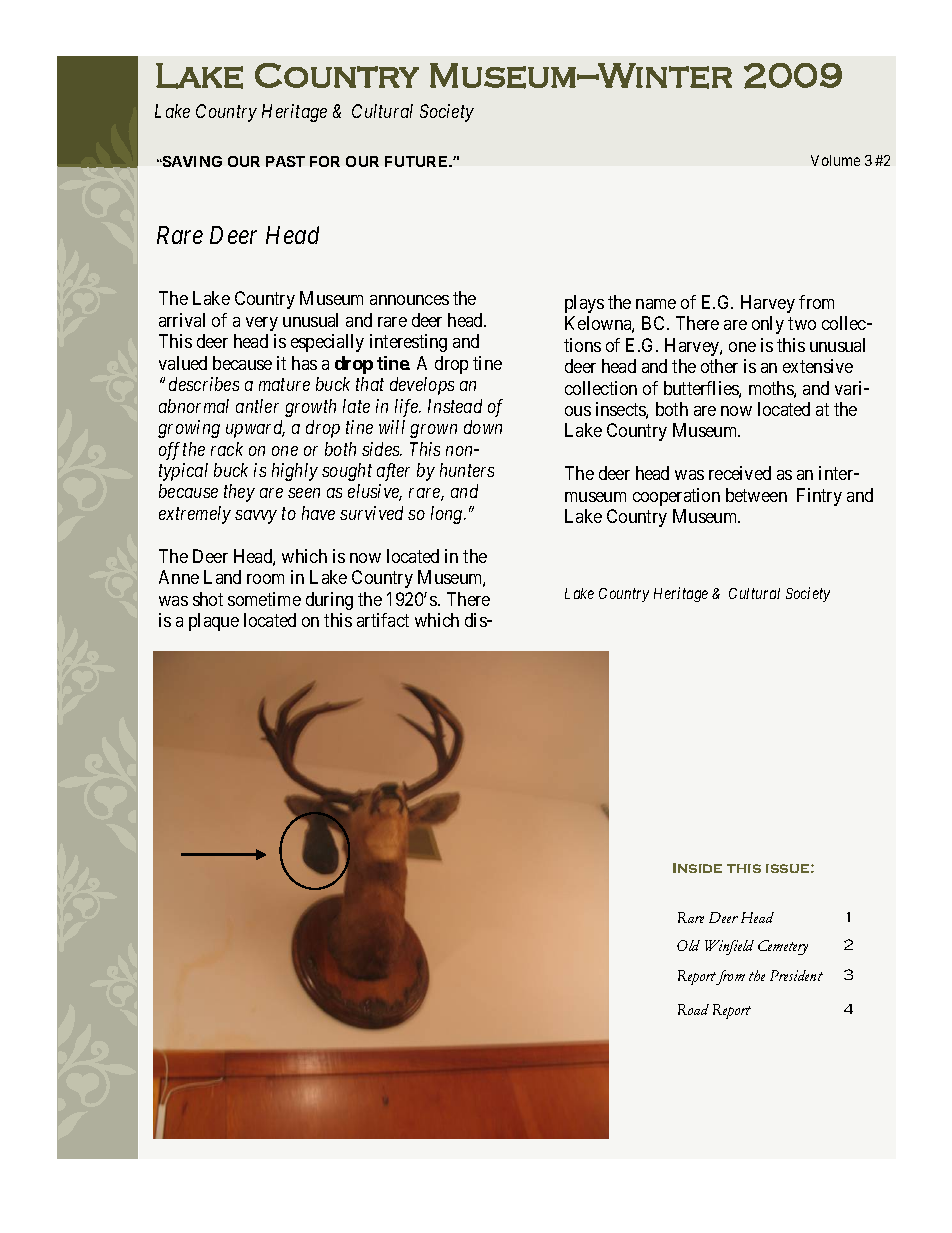 The width and height of the page is (952, 1233). I want to click on Old, so click(688, 945).
